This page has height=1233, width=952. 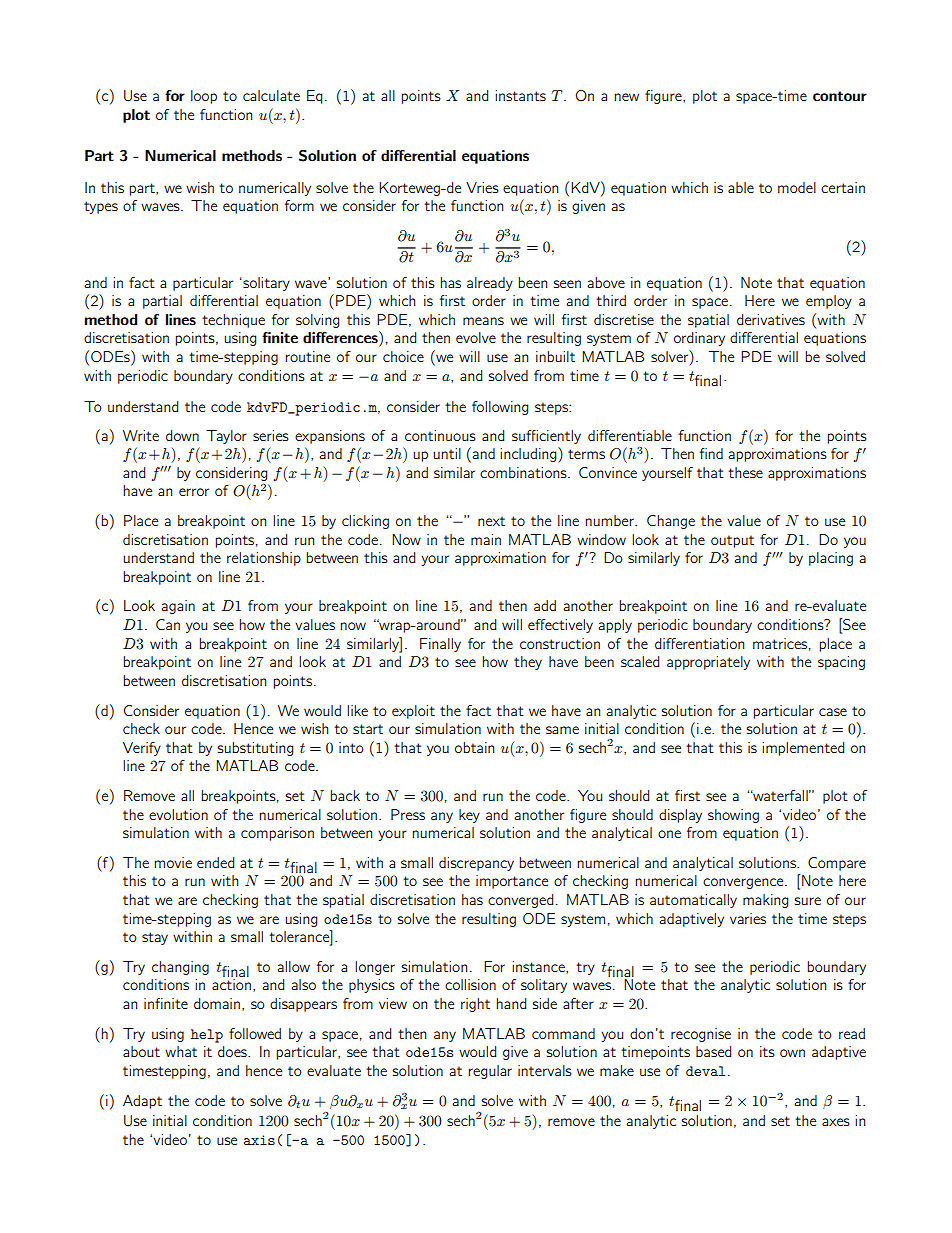 What do you see at coordinates (181, 1051) in the page?
I see `what` at bounding box center [181, 1051].
